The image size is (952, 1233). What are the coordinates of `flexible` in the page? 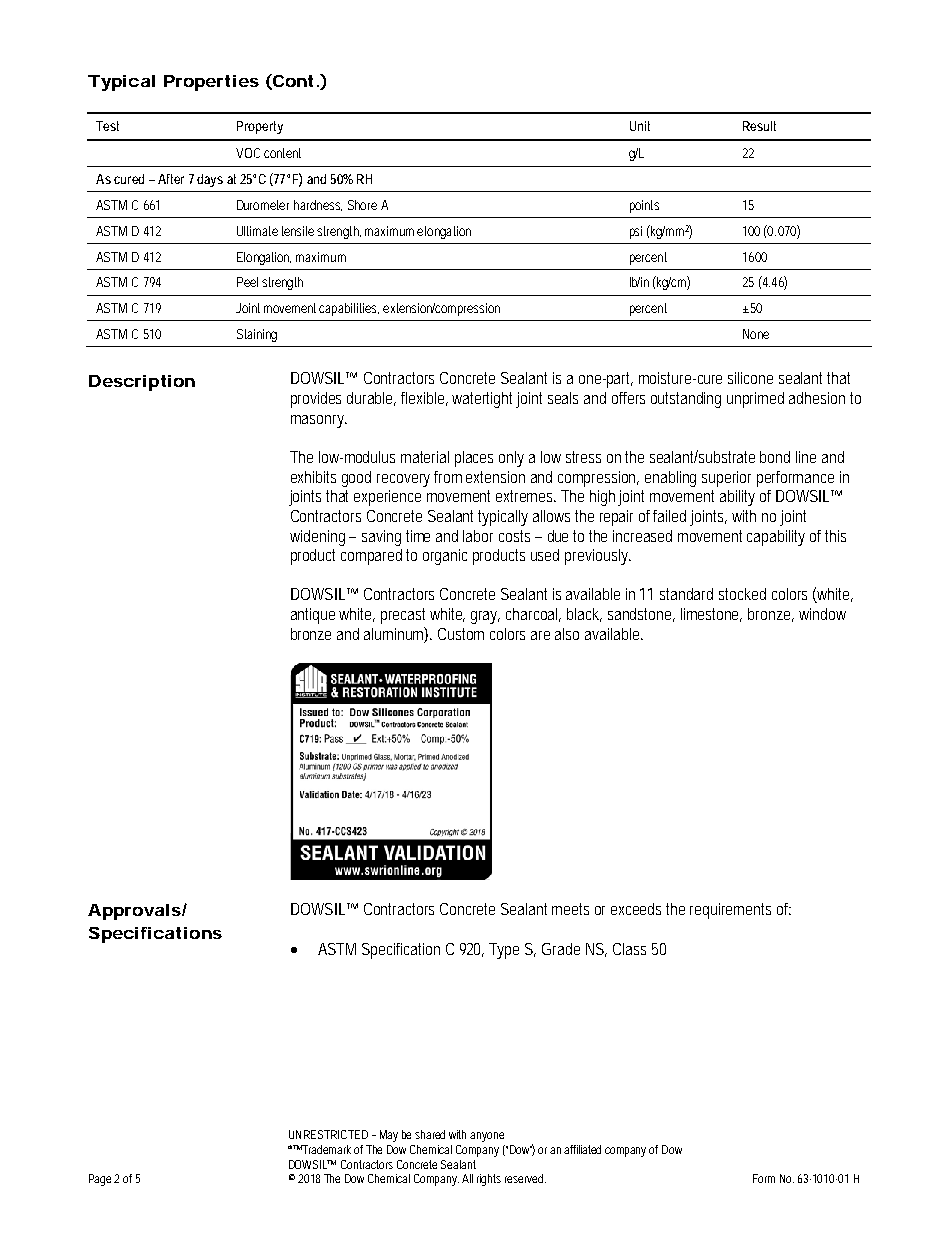 It's located at (424, 399).
